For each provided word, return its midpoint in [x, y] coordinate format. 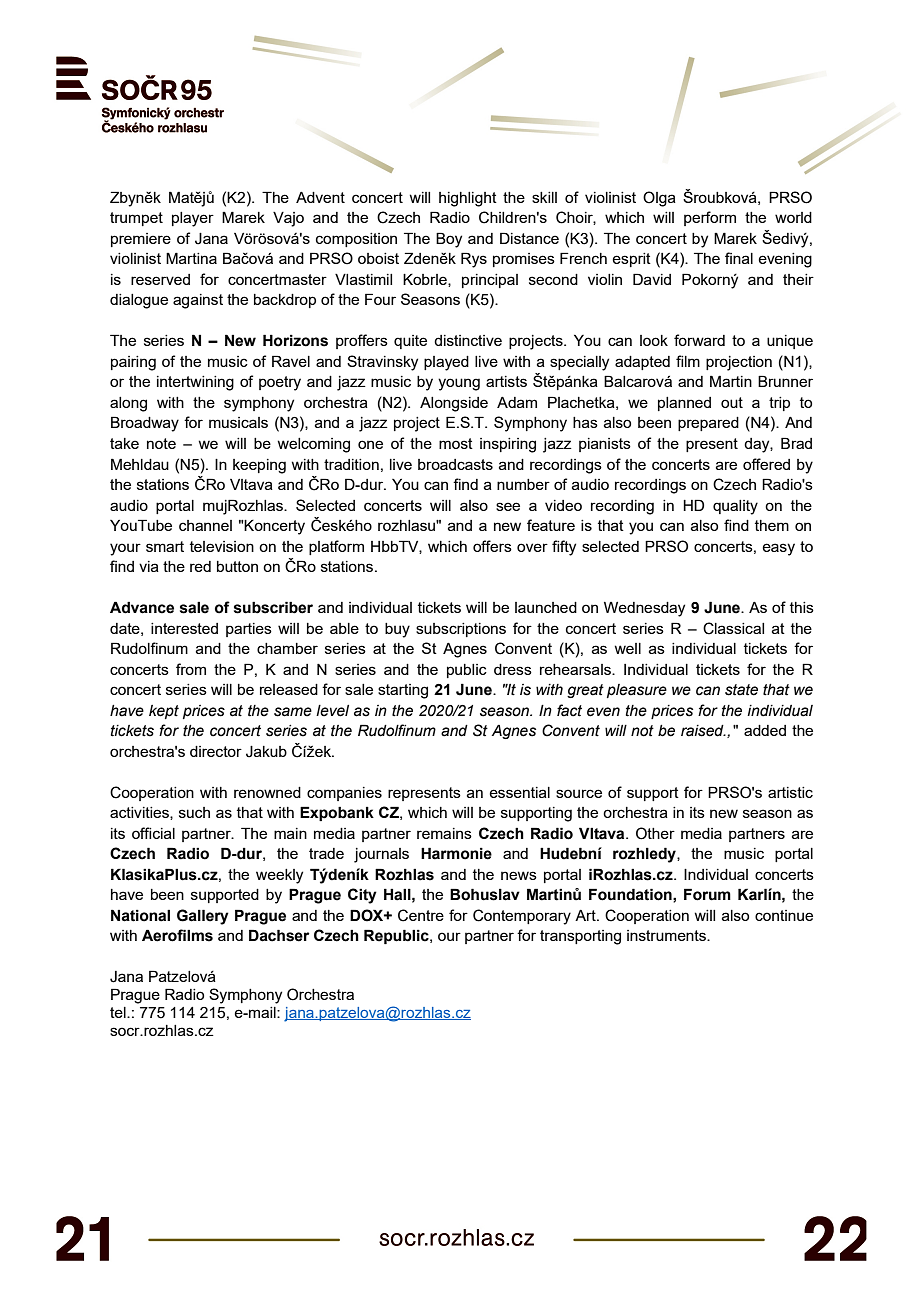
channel [205, 525]
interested [184, 628]
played [446, 363]
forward [699, 340]
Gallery [203, 917]
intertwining [195, 383]
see [508, 506]
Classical [733, 628]
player [193, 219]
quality [735, 507]
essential [519, 792]
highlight [468, 199]
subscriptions [461, 630]
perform [710, 218]
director [216, 751]
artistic [790, 792]
